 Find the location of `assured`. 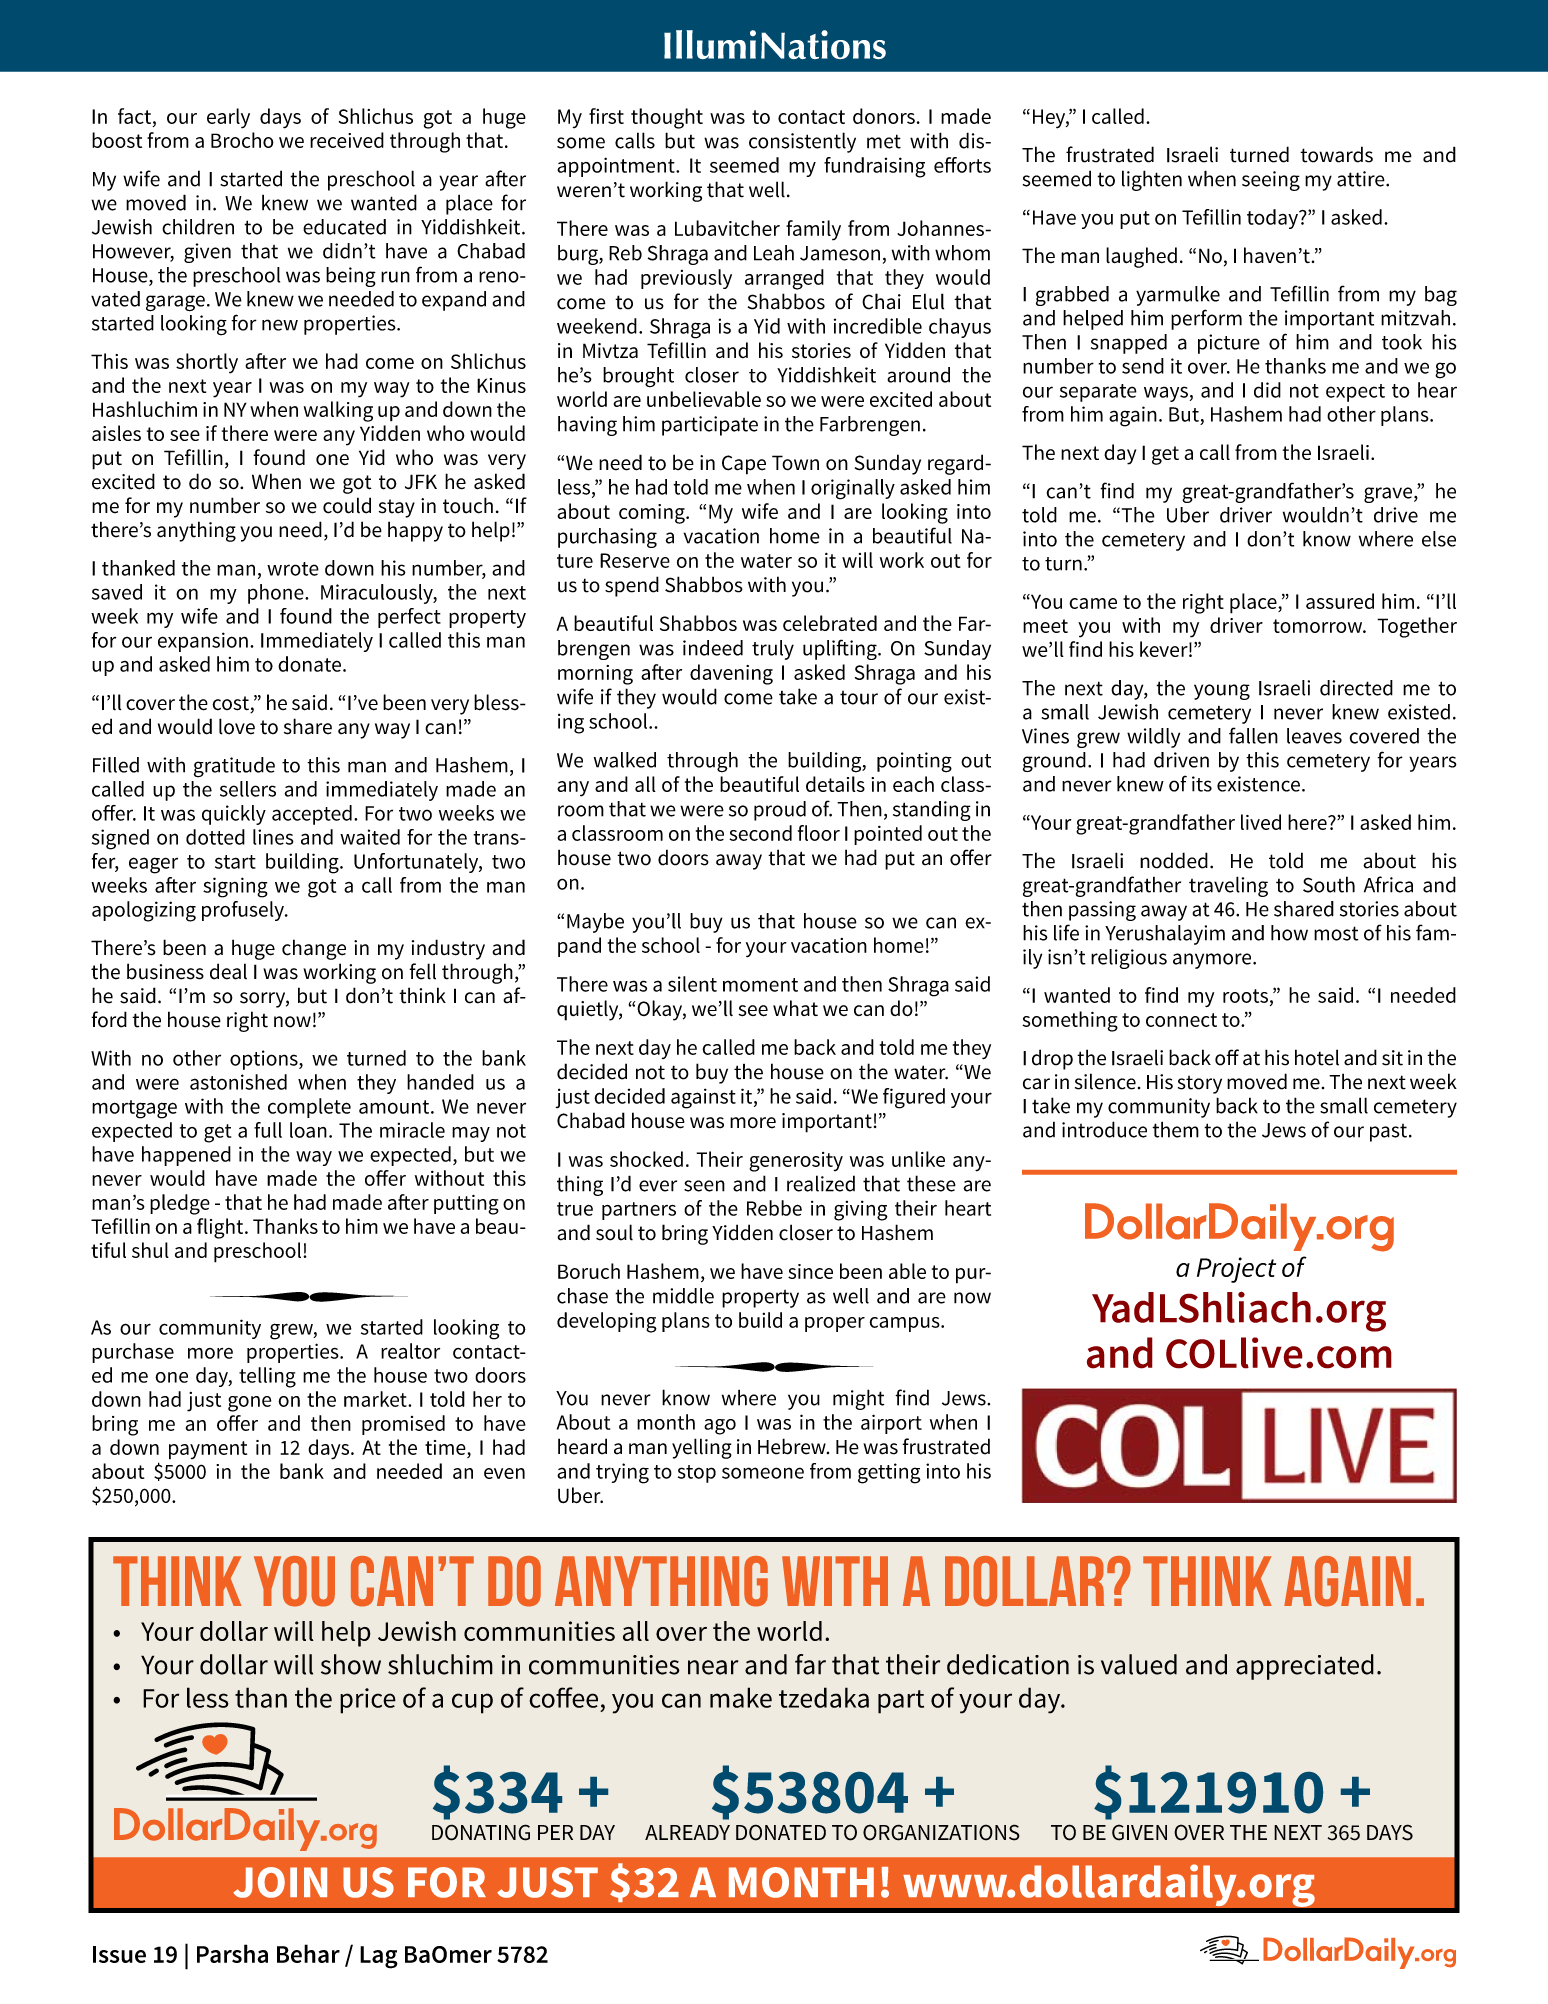

assured is located at coordinates (1340, 601).
